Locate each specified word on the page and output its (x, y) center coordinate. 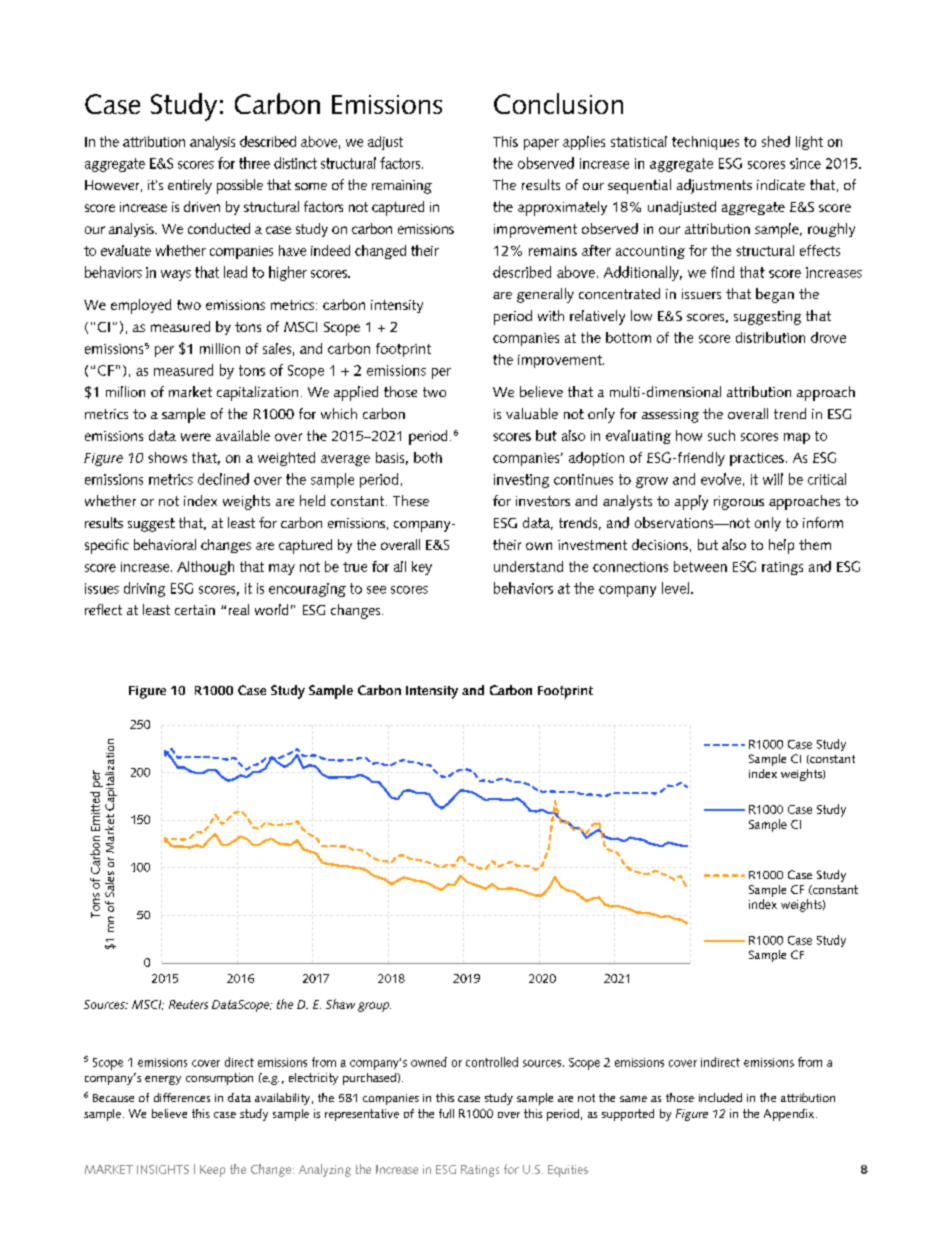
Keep (212, 1171)
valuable (532, 413)
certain (195, 610)
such (721, 435)
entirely (190, 186)
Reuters (188, 1004)
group (374, 1007)
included (720, 1097)
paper (541, 144)
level (675, 588)
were (196, 437)
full (446, 1113)
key (422, 568)
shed (776, 141)
